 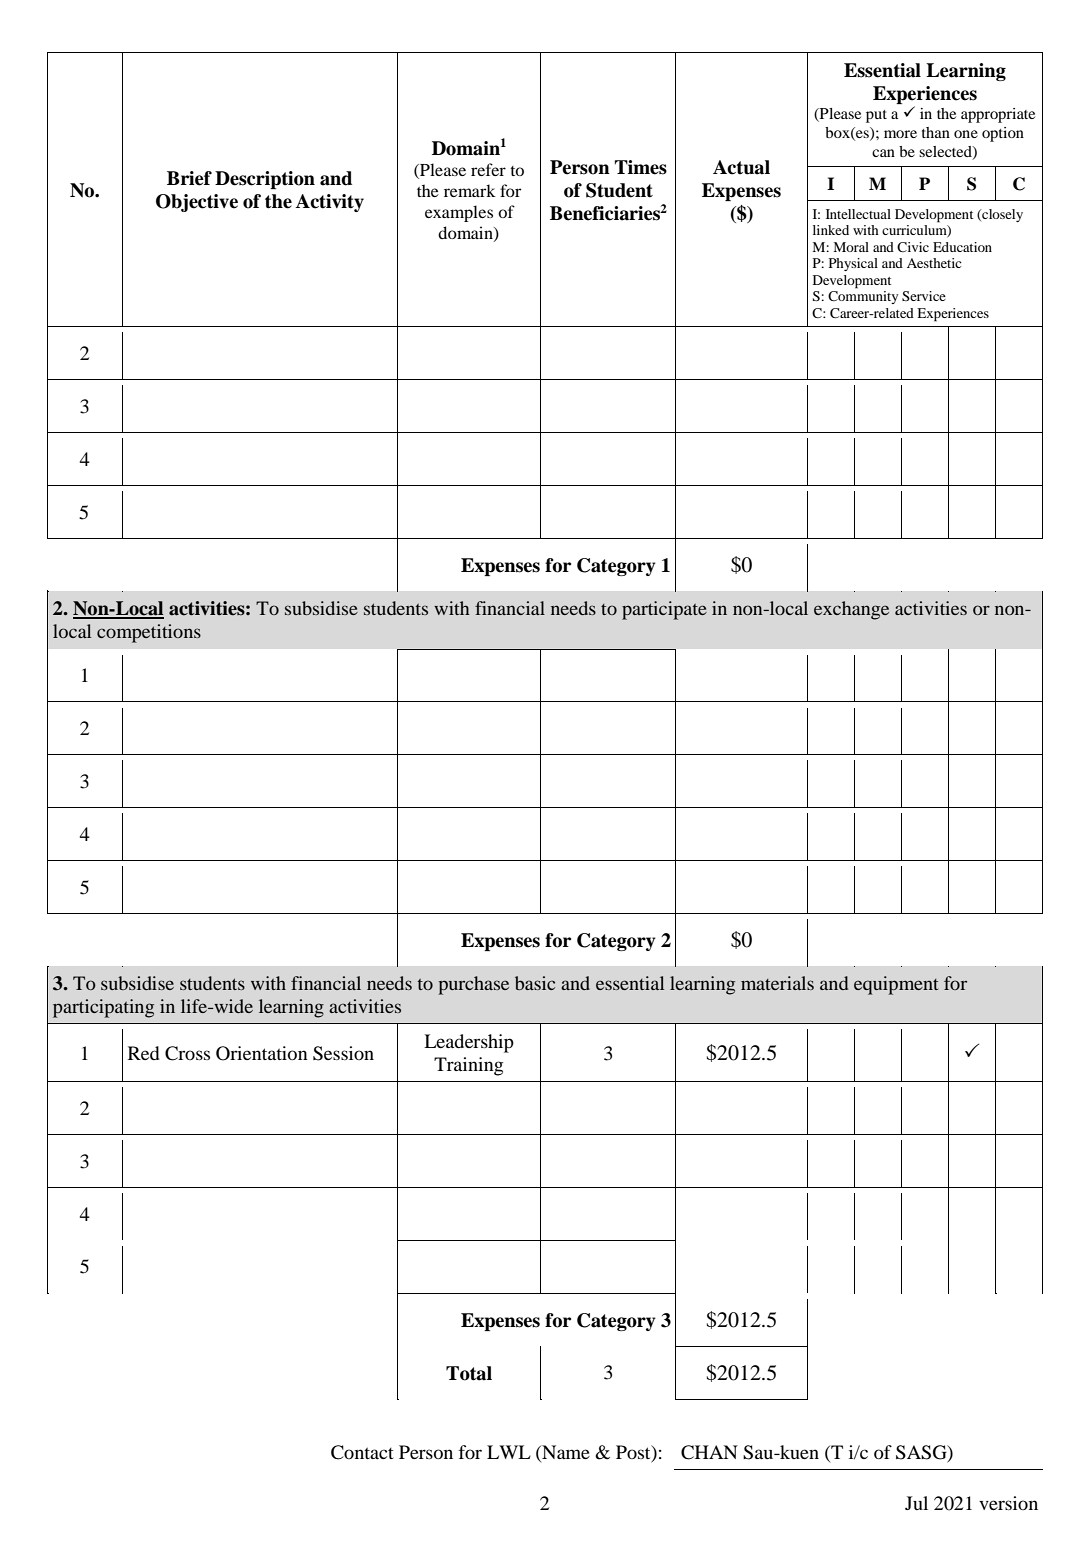 I want to click on Contact, so click(x=362, y=1452).
